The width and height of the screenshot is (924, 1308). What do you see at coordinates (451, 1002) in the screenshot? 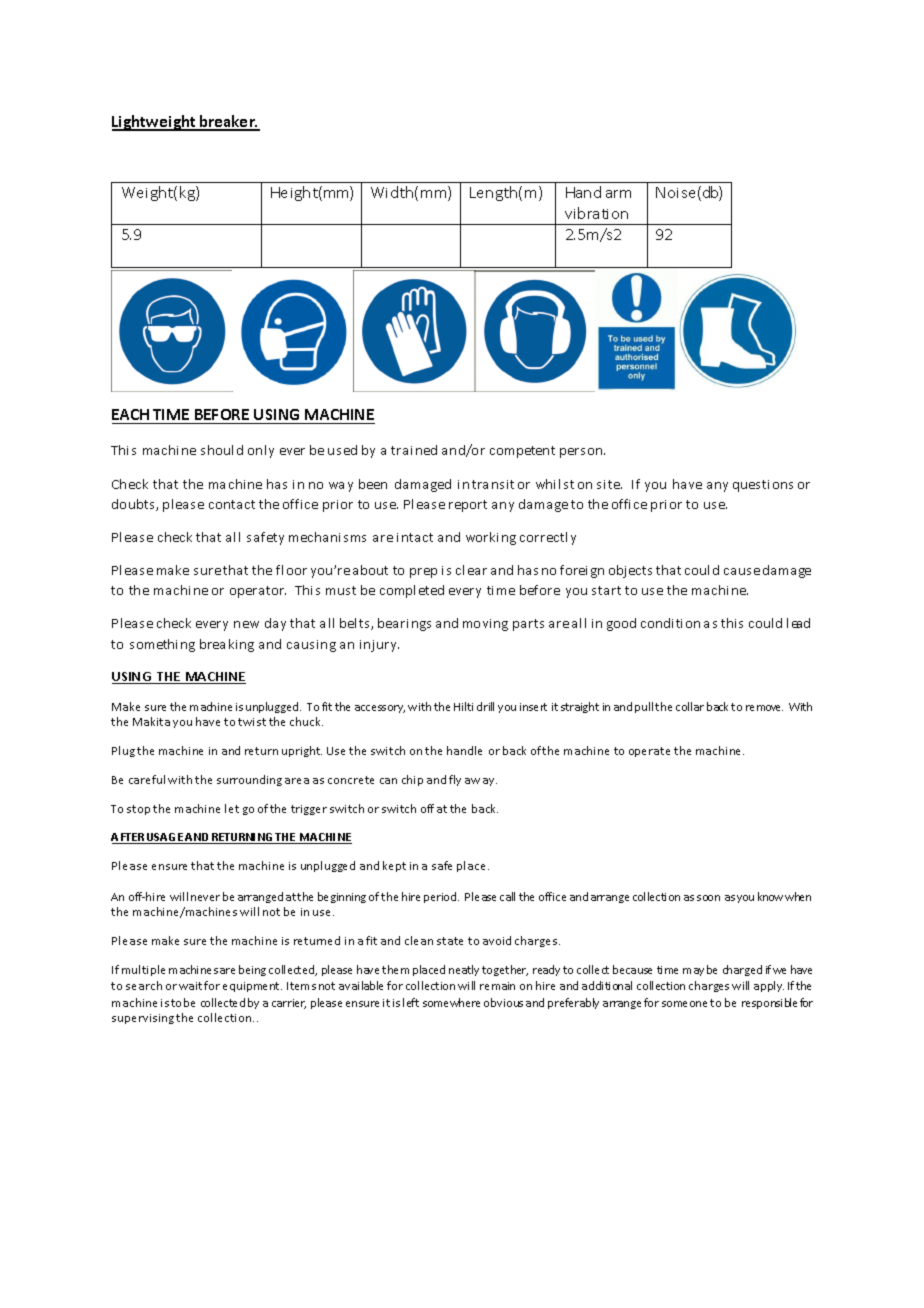
I see `somewhere` at bounding box center [451, 1002].
